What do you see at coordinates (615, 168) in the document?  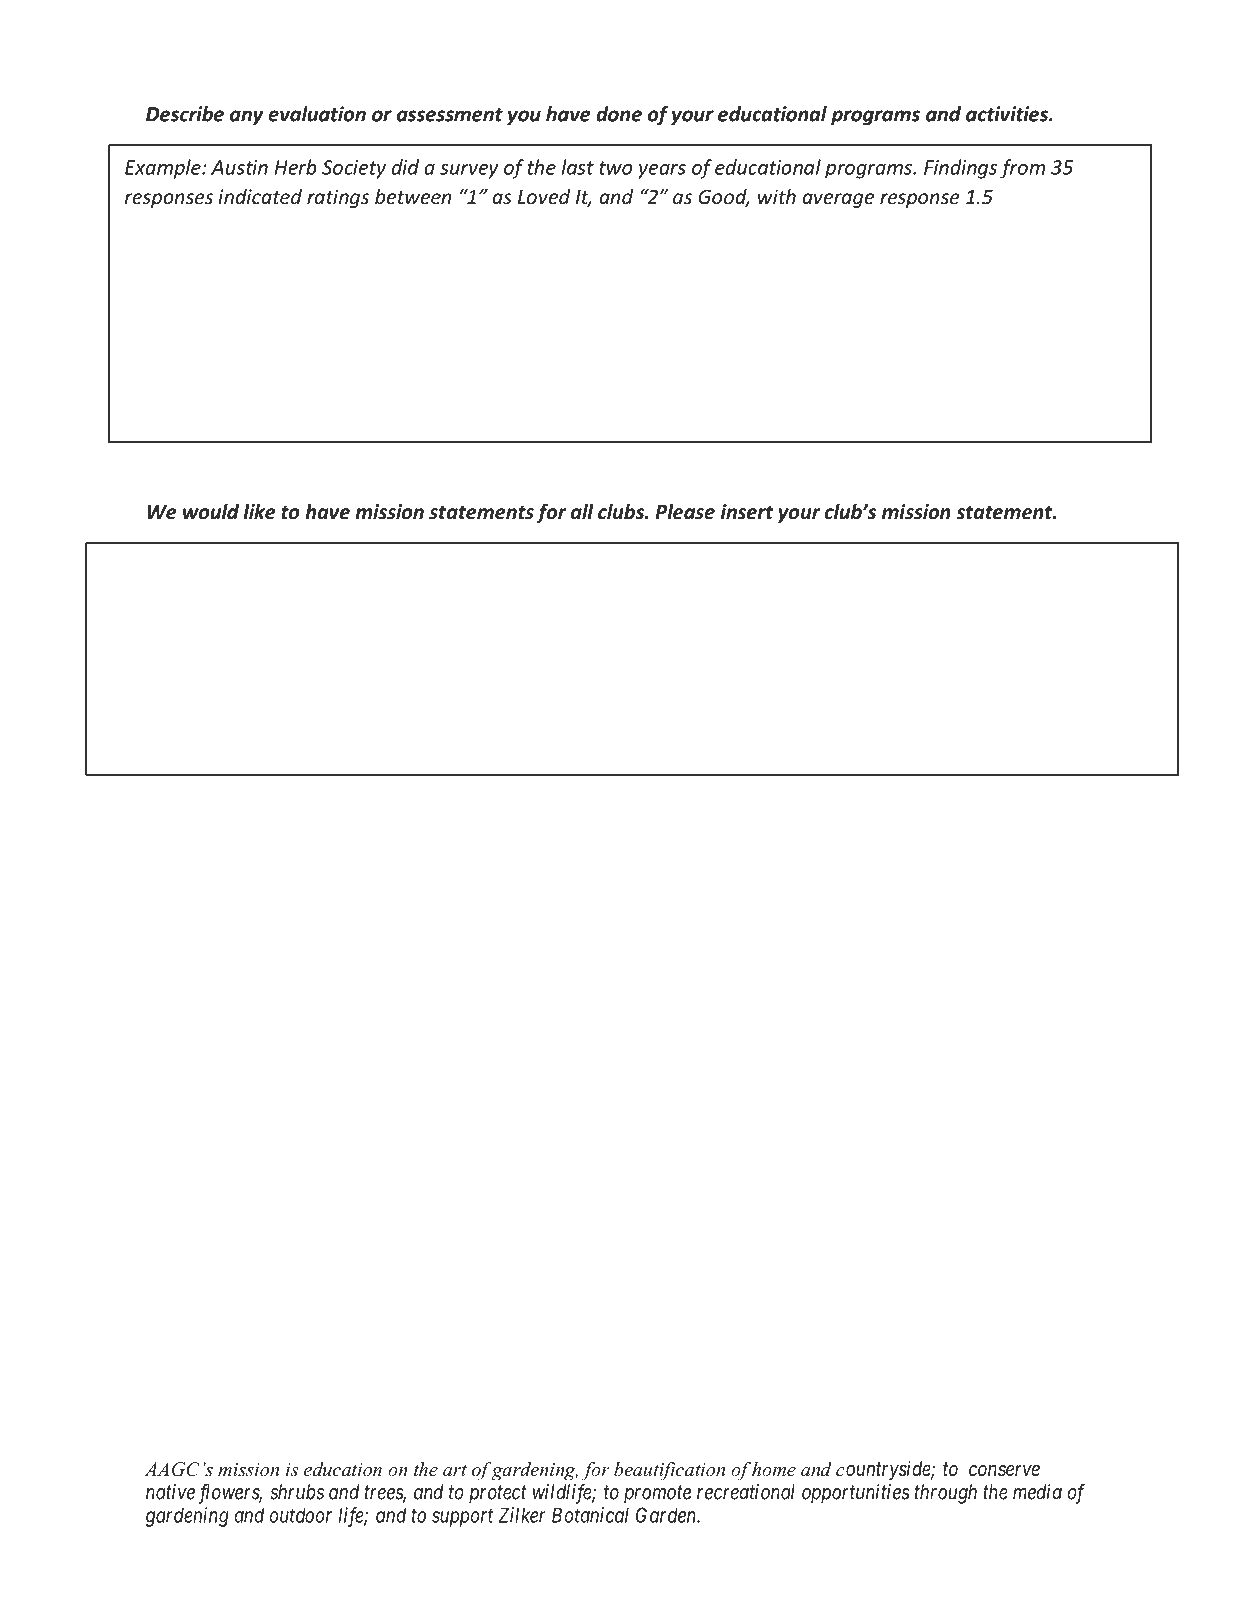 I see `two` at bounding box center [615, 168].
